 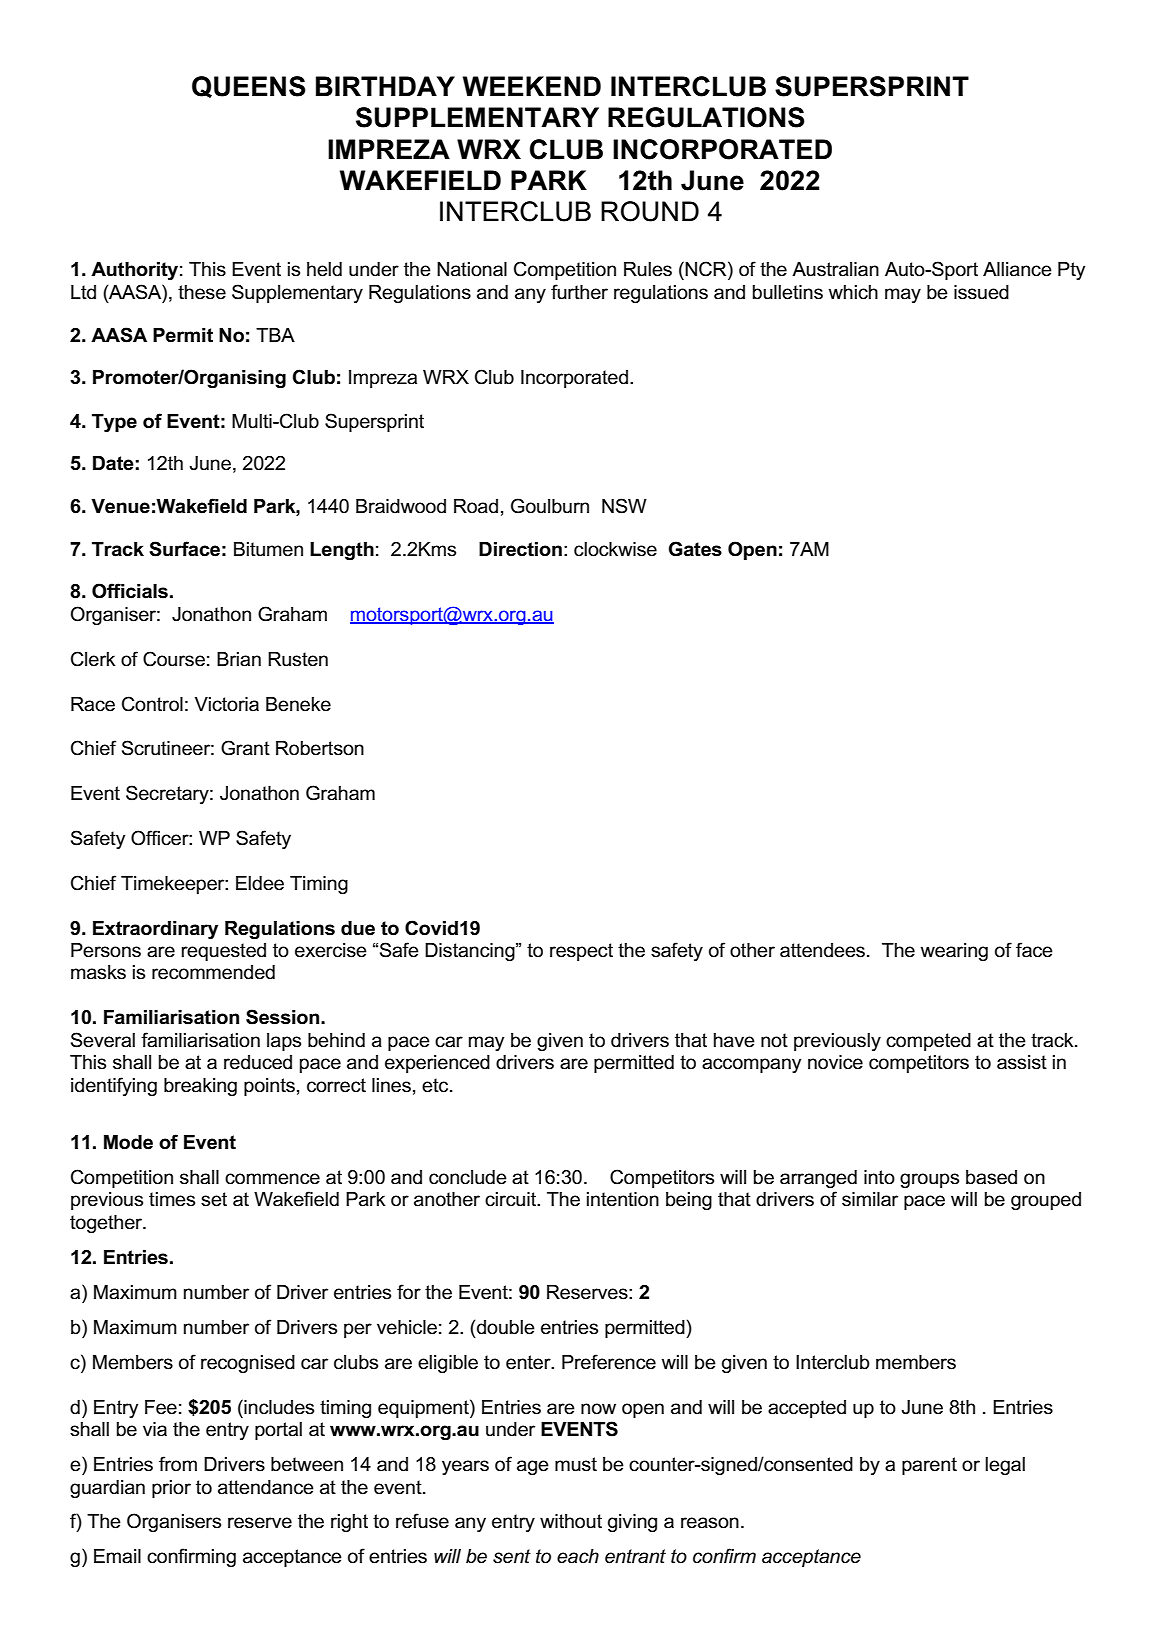 What do you see at coordinates (929, 1180) in the image?
I see `groups` at bounding box center [929, 1180].
